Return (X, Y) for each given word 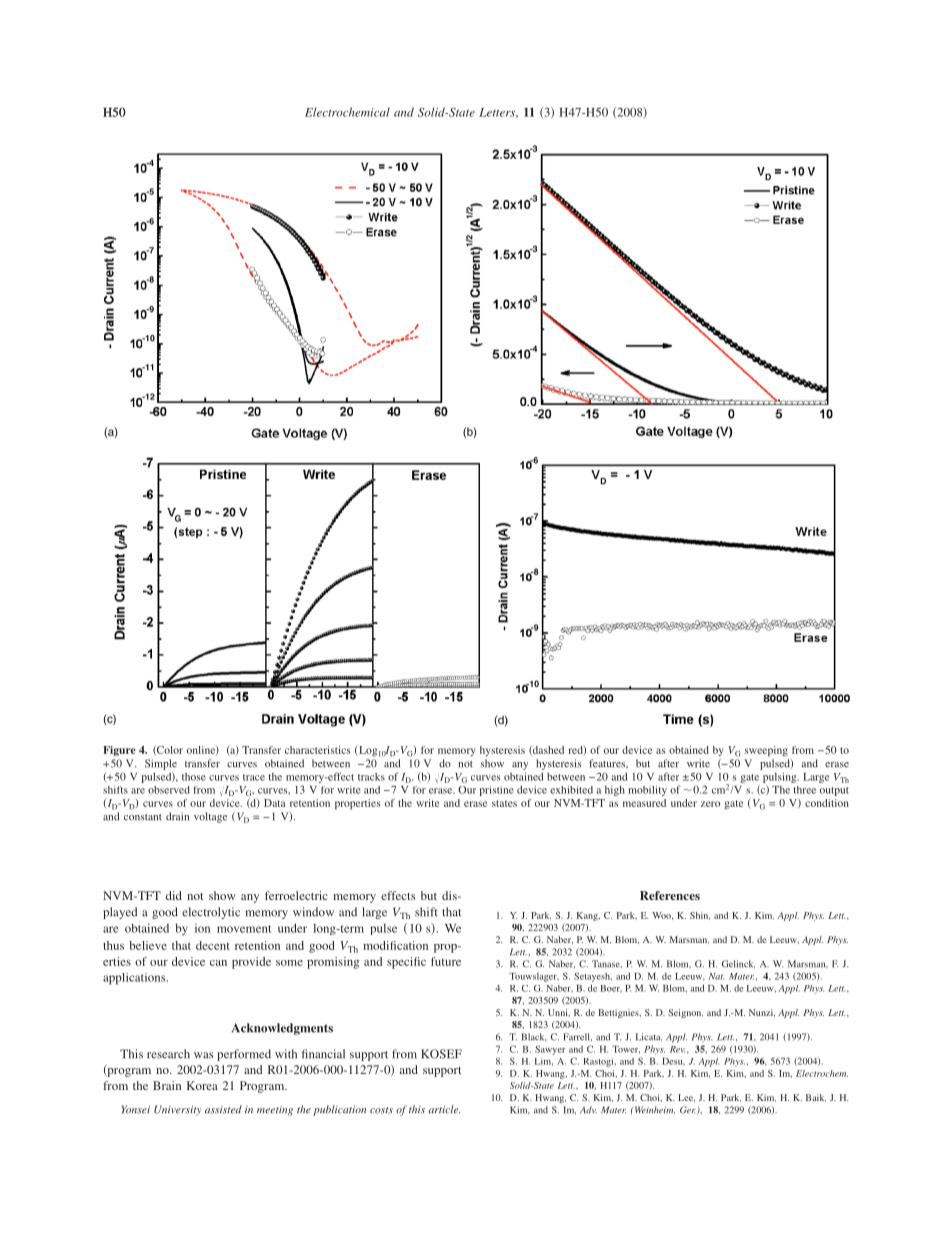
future (446, 961)
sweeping (766, 751)
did (174, 895)
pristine (497, 791)
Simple (161, 764)
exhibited (571, 790)
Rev (677, 1049)
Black (534, 1037)
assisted (223, 1109)
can (218, 963)
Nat (716, 976)
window (313, 912)
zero (710, 804)
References (670, 895)
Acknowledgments (282, 1029)
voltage (210, 817)
